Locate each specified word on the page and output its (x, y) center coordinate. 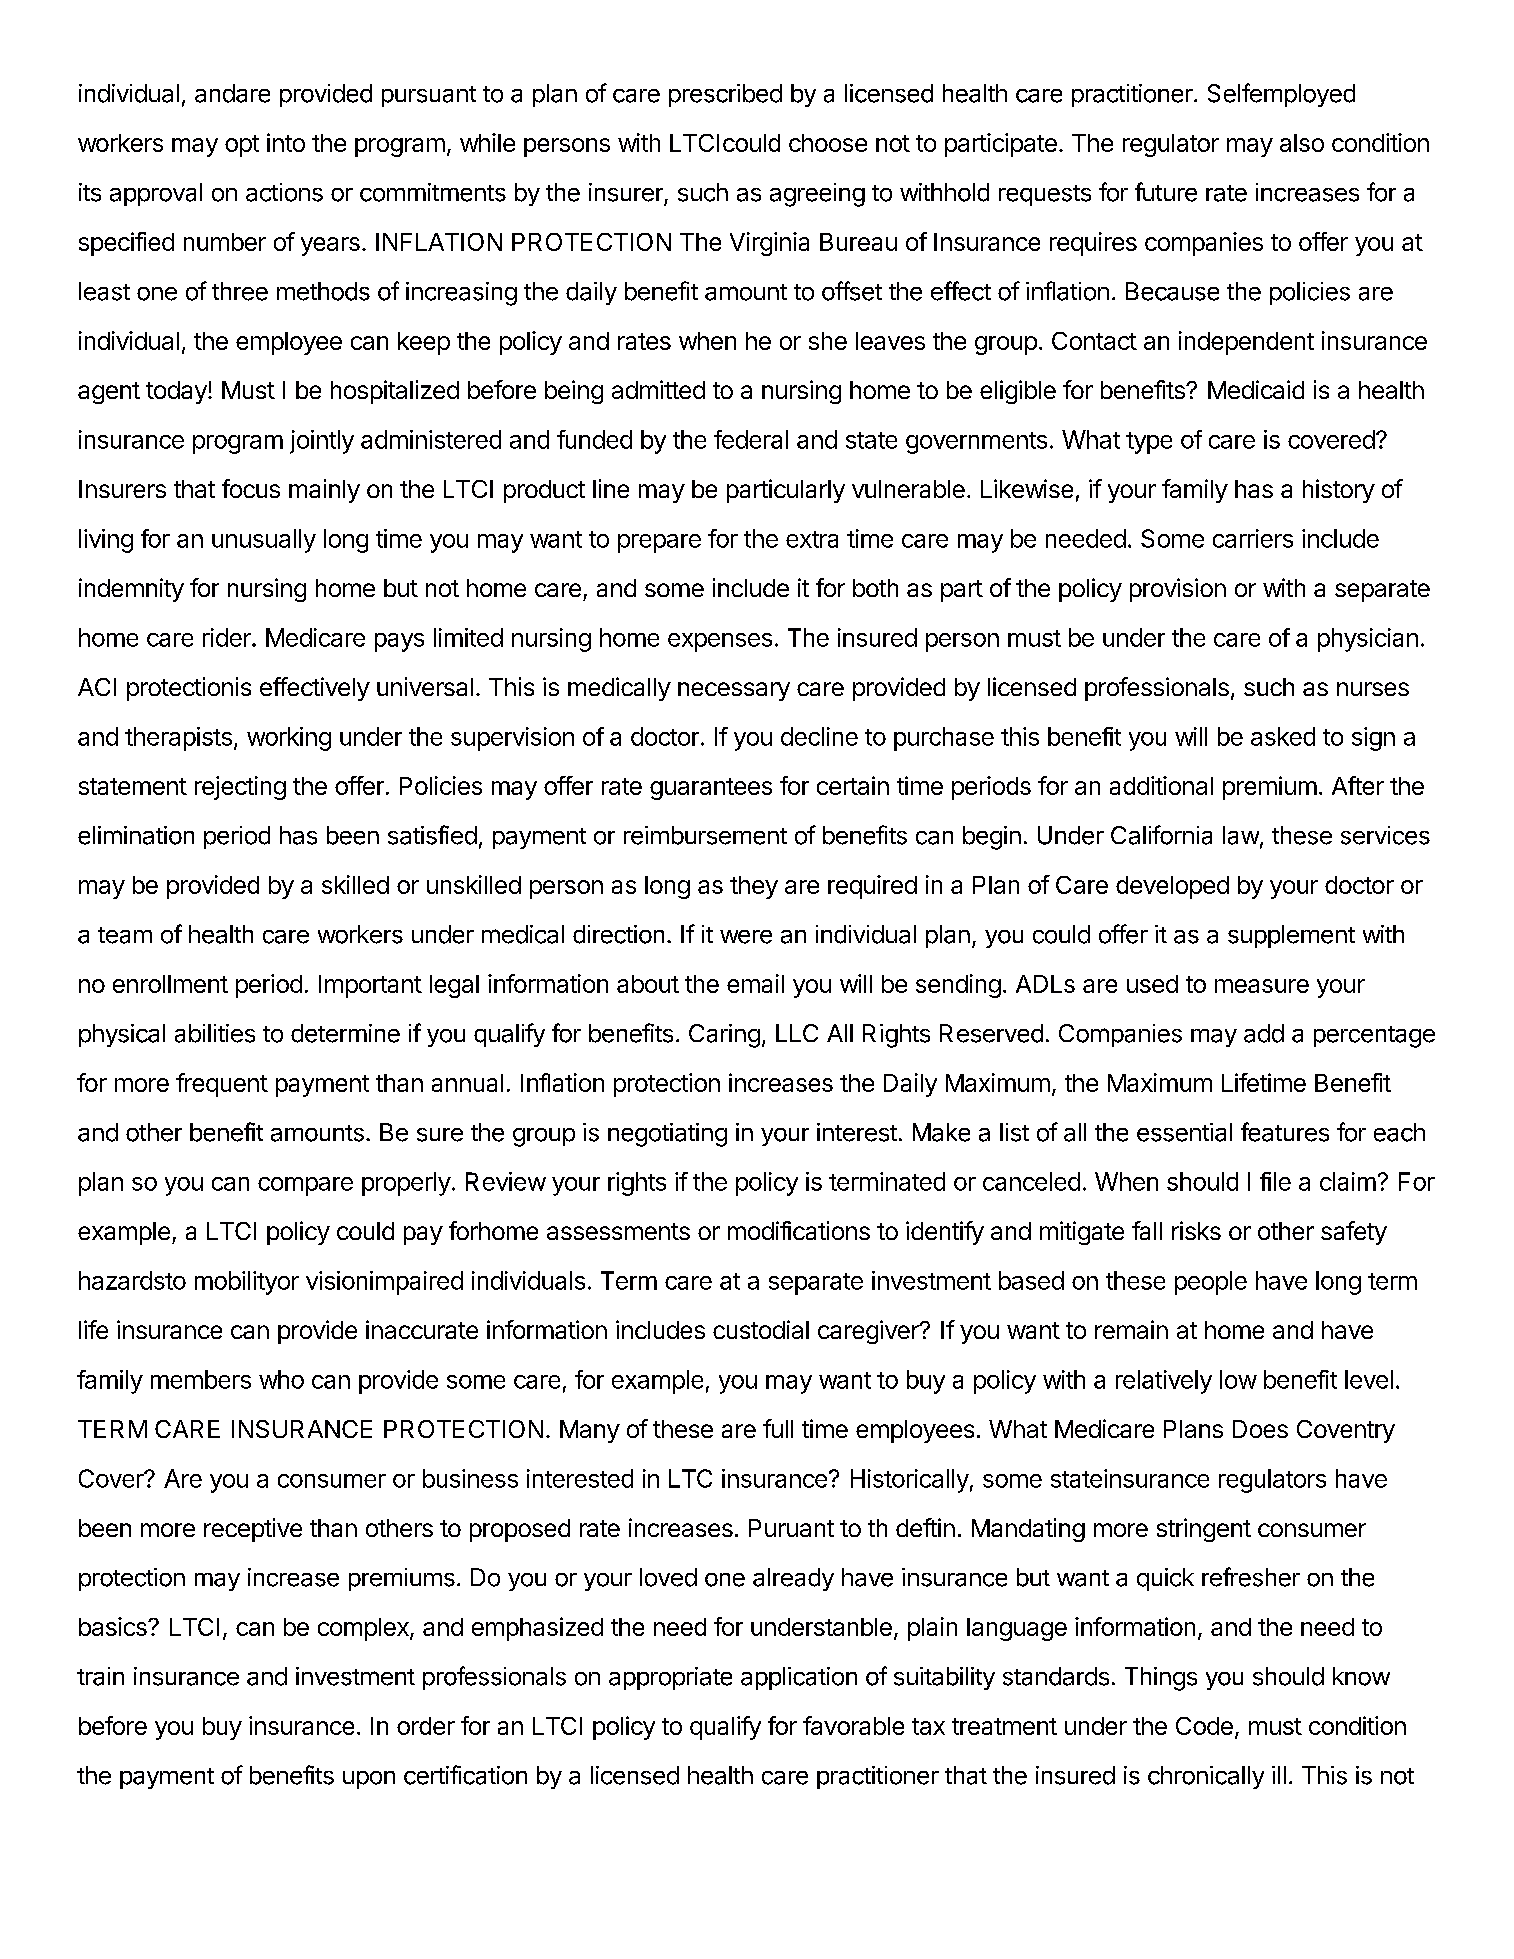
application (799, 1678)
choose (828, 143)
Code (1204, 1726)
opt (242, 146)
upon (369, 1780)
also (1302, 143)
